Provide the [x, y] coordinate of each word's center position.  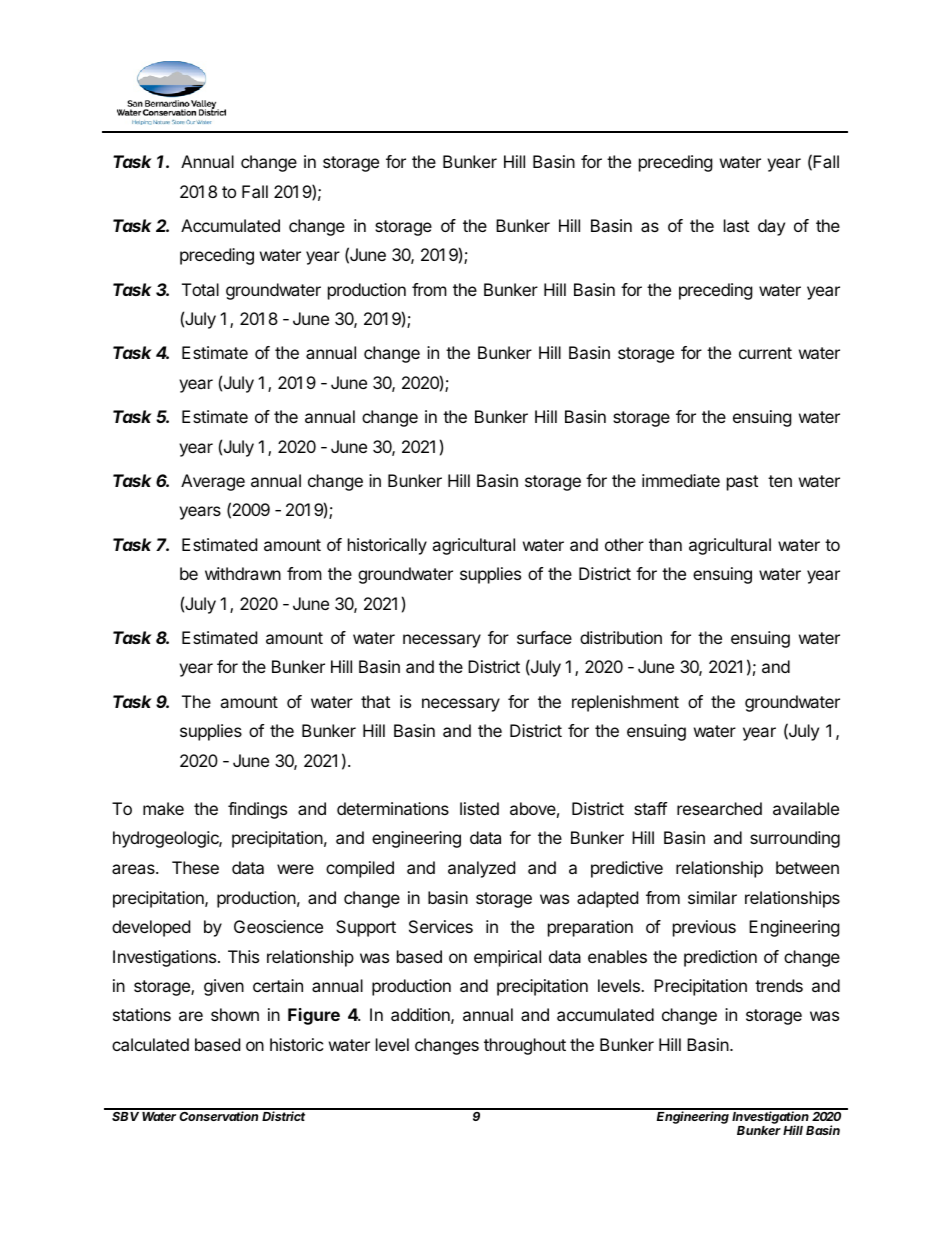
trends [779, 985]
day [771, 227]
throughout [525, 1046]
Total [200, 289]
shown [235, 1014]
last [736, 225]
